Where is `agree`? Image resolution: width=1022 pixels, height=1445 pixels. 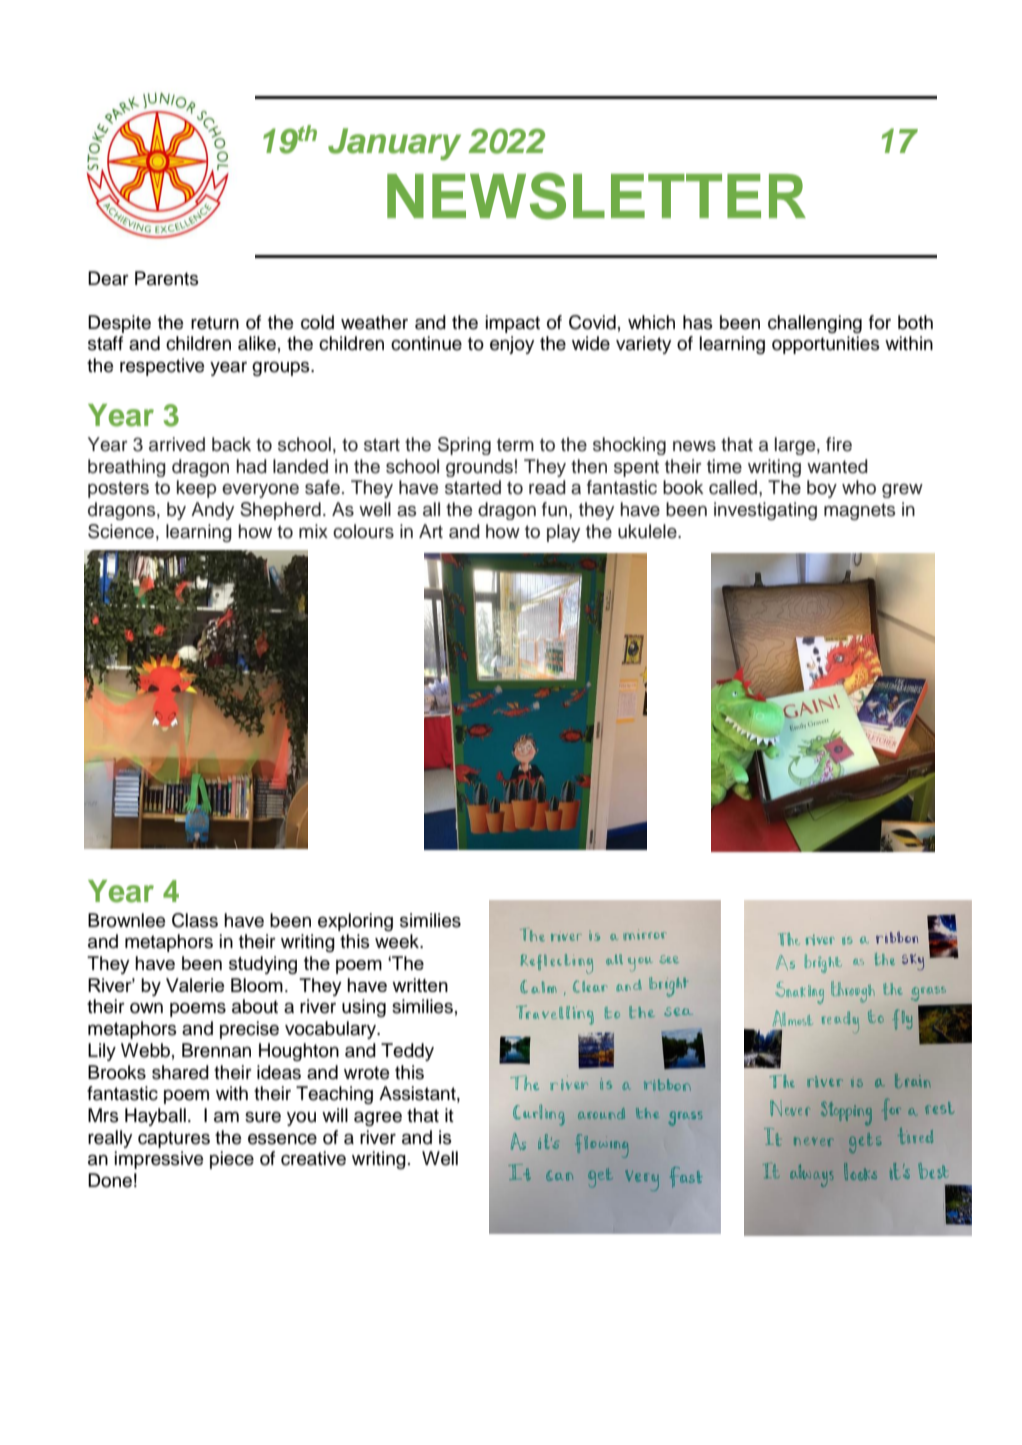
agree is located at coordinates (378, 1119).
